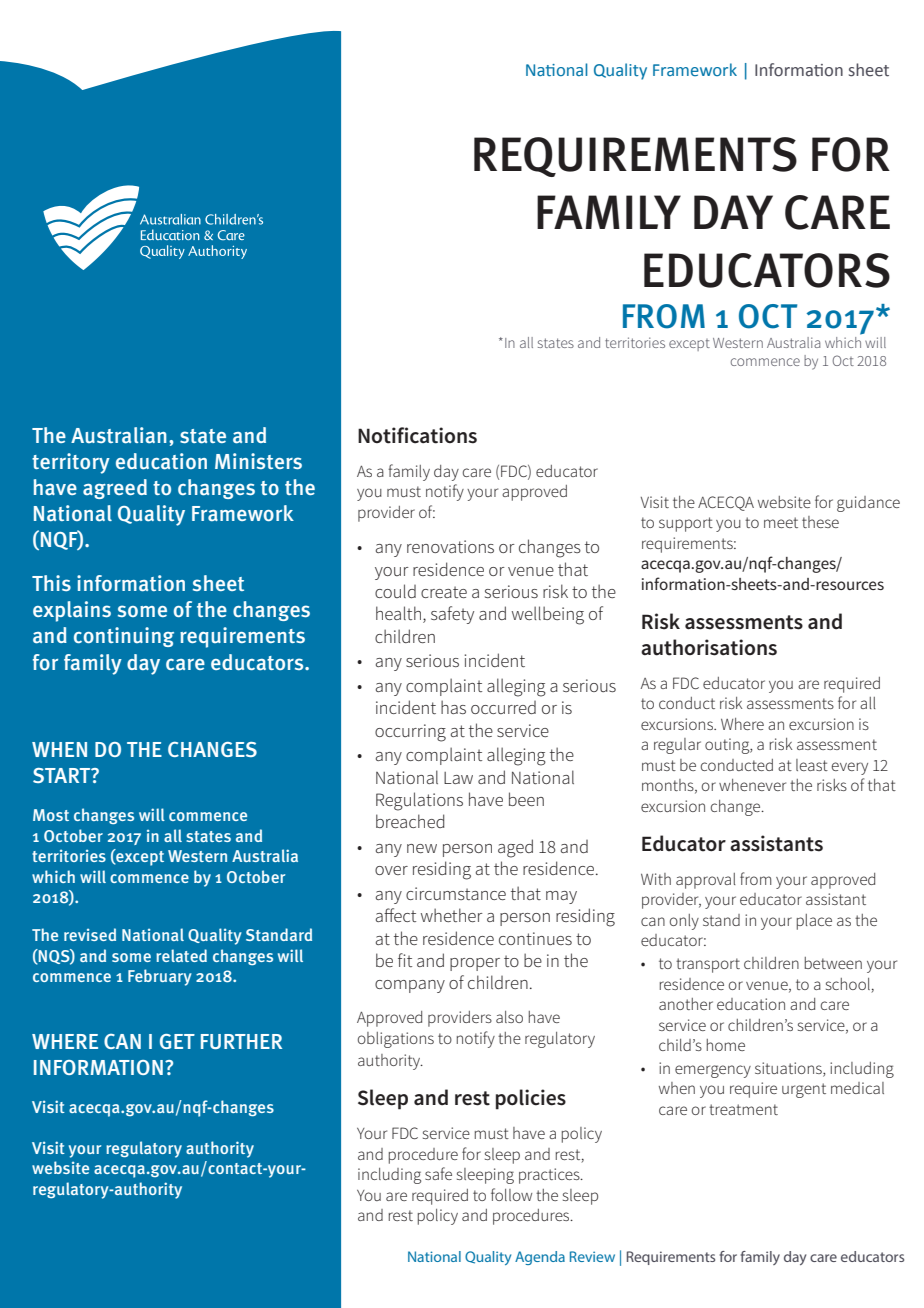 This screenshot has width=924, height=1308. What do you see at coordinates (115, 489) in the screenshot?
I see `agreed` at bounding box center [115, 489].
